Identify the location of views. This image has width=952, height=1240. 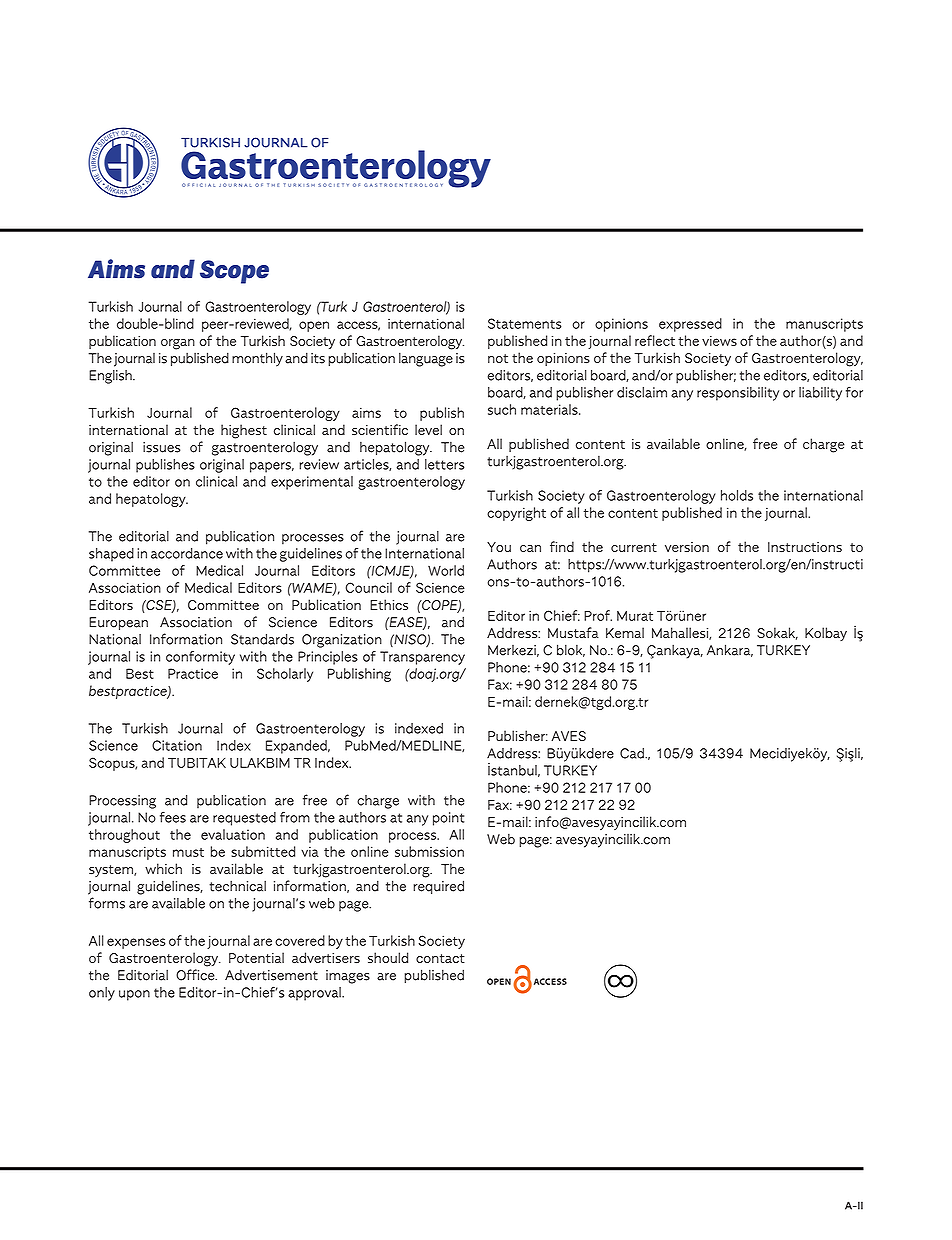
(719, 341).
